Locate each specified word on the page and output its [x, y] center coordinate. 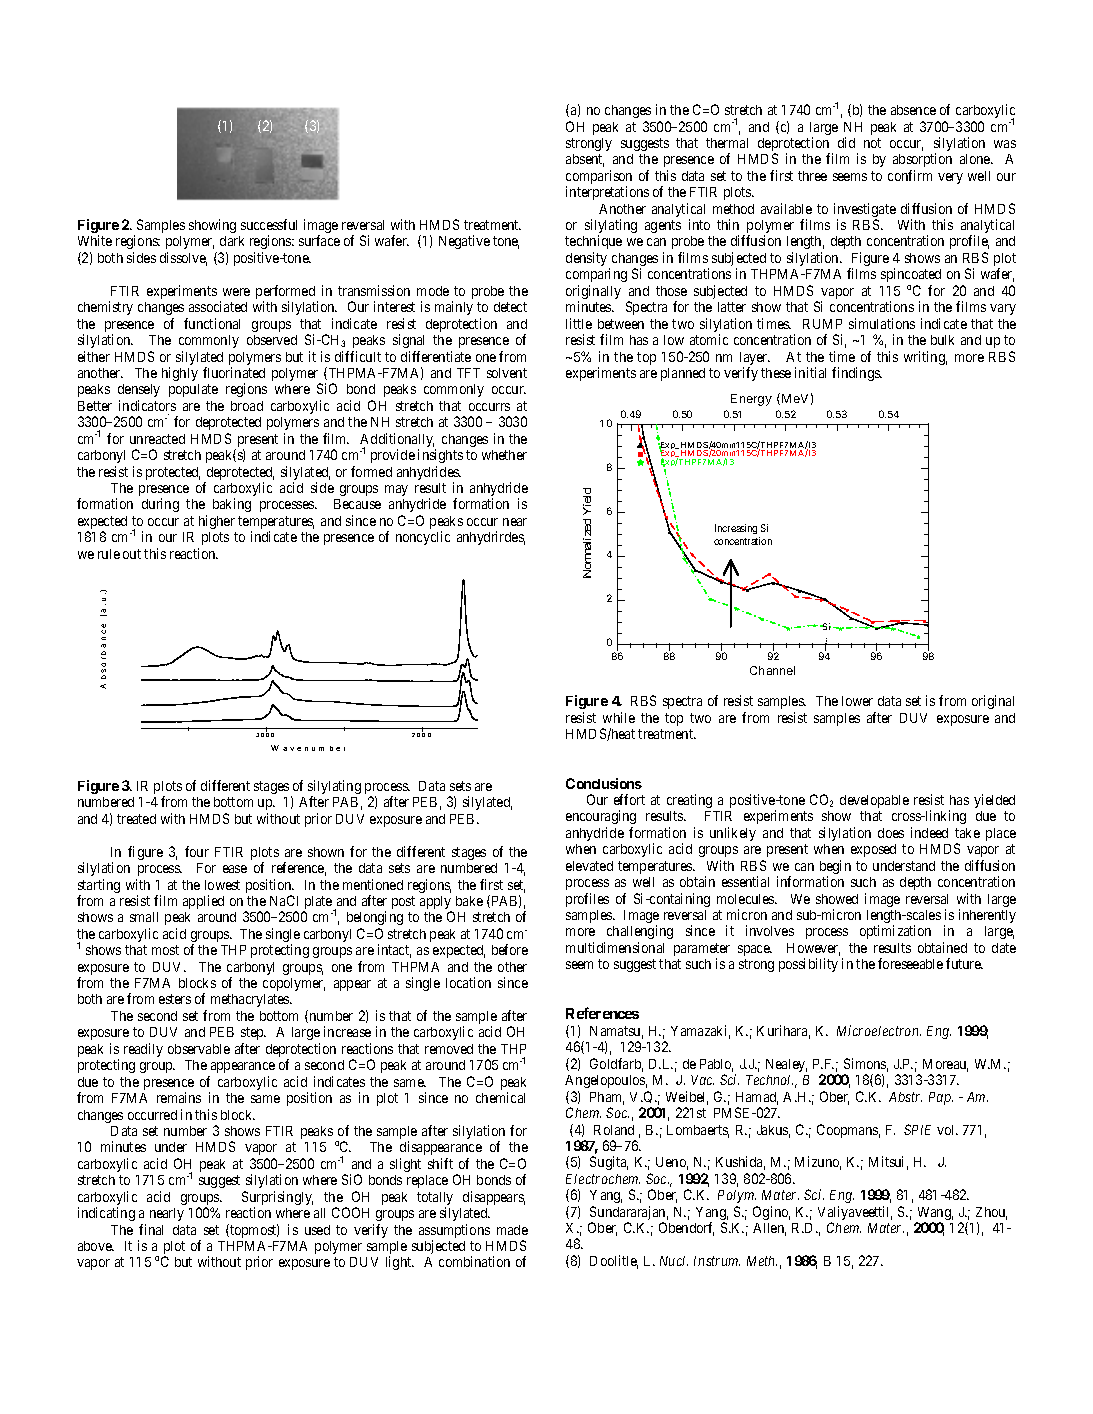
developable [874, 801]
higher [217, 522]
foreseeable [910, 963]
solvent [507, 373]
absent [585, 160]
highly [180, 374]
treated [136, 819]
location [468, 982]
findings [857, 374]
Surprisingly [277, 1199]
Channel [772, 670]
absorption [922, 162]
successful [269, 224]
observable [199, 1049]
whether [504, 455]
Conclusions [604, 783]
